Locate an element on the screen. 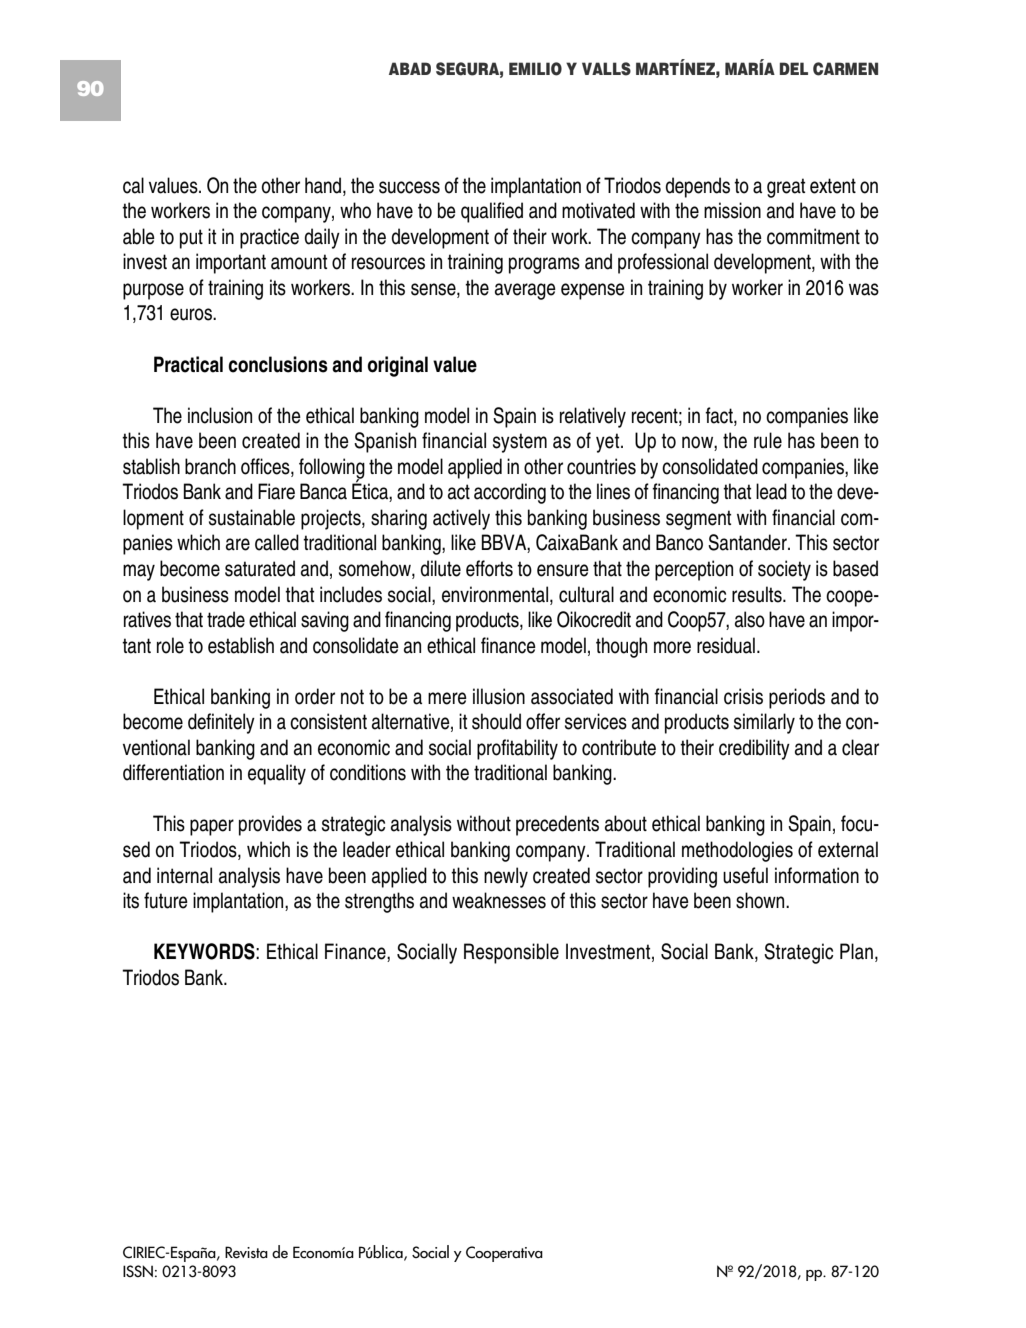 Image resolution: width=1026 pixels, height=1328 pixels. Revista is located at coordinates (246, 1252).
